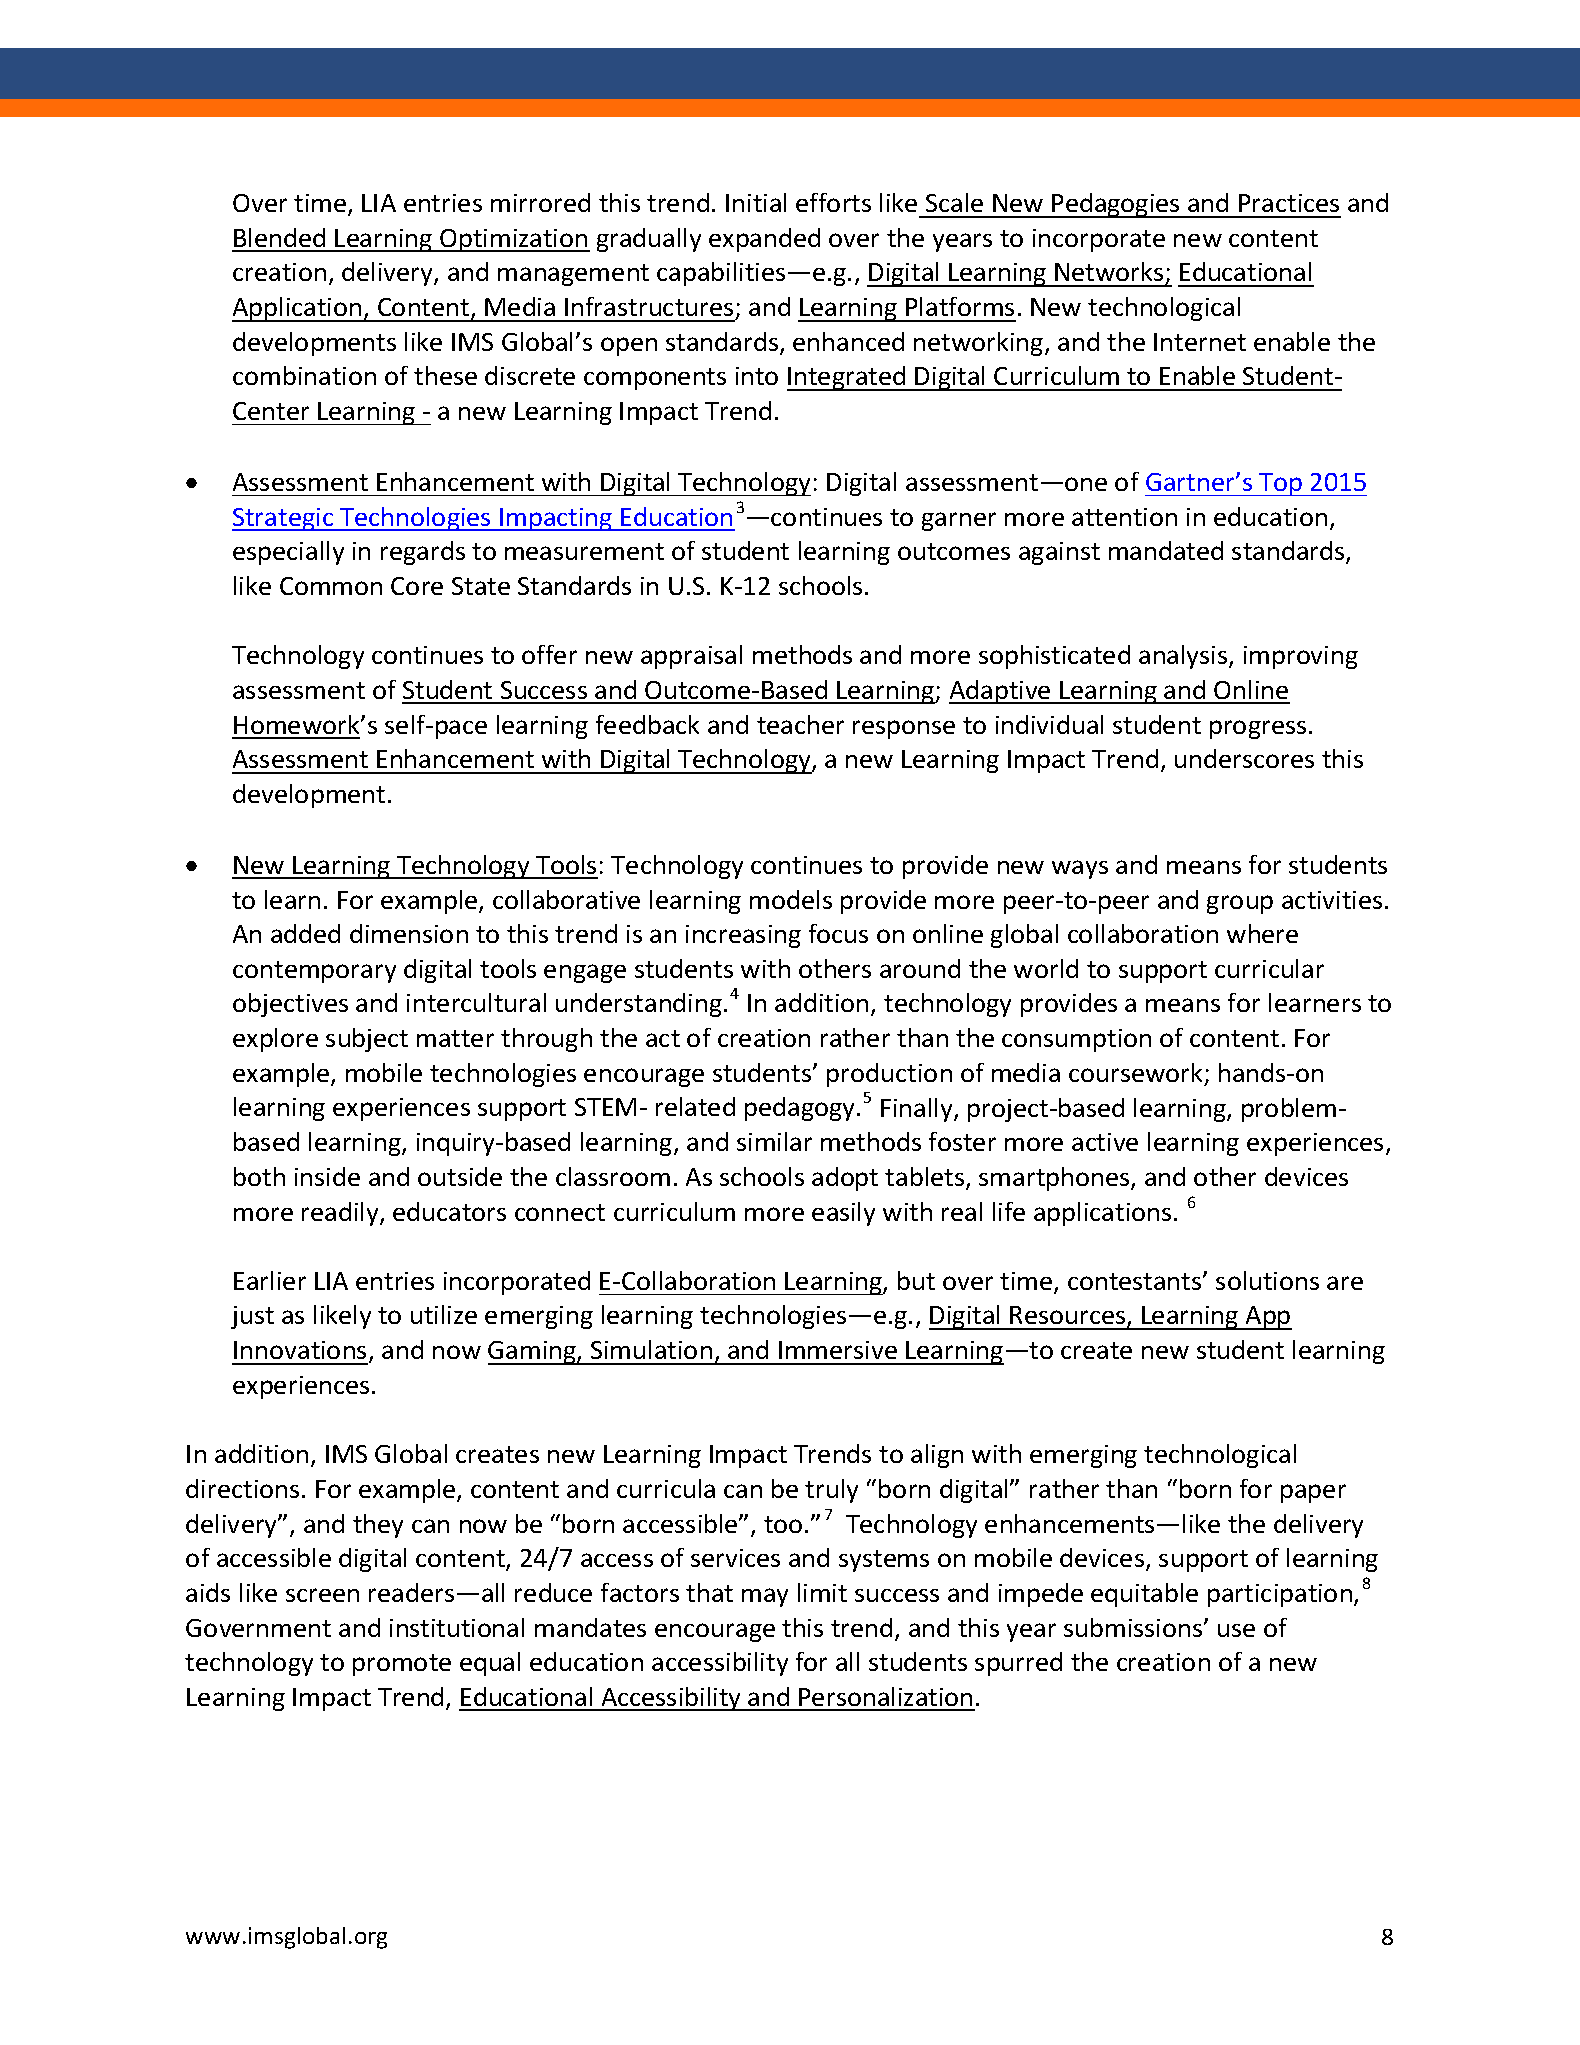 The height and width of the screenshot is (2045, 1580). I want to click on expanded, so click(764, 240).
